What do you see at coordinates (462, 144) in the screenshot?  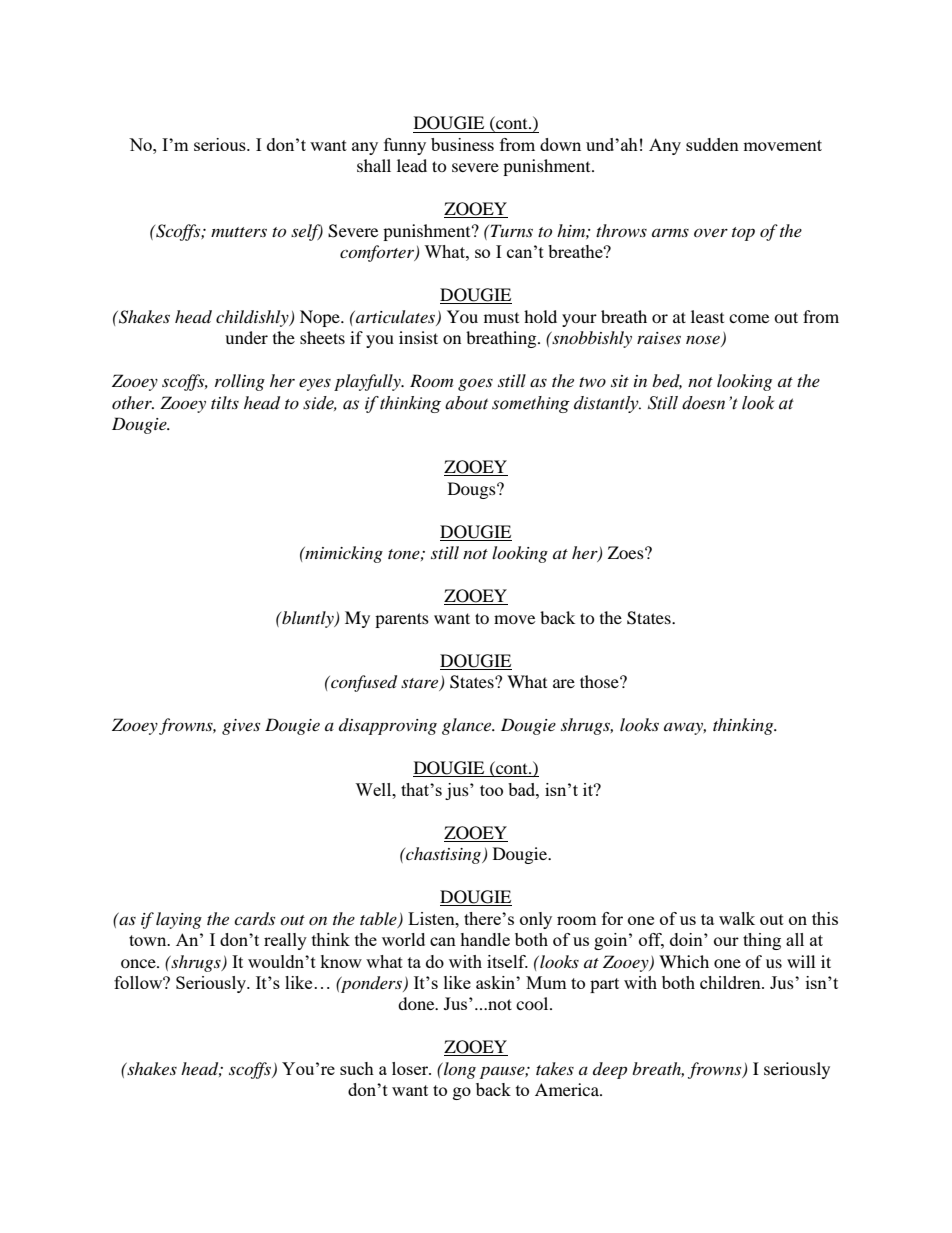 I see `business` at bounding box center [462, 144].
